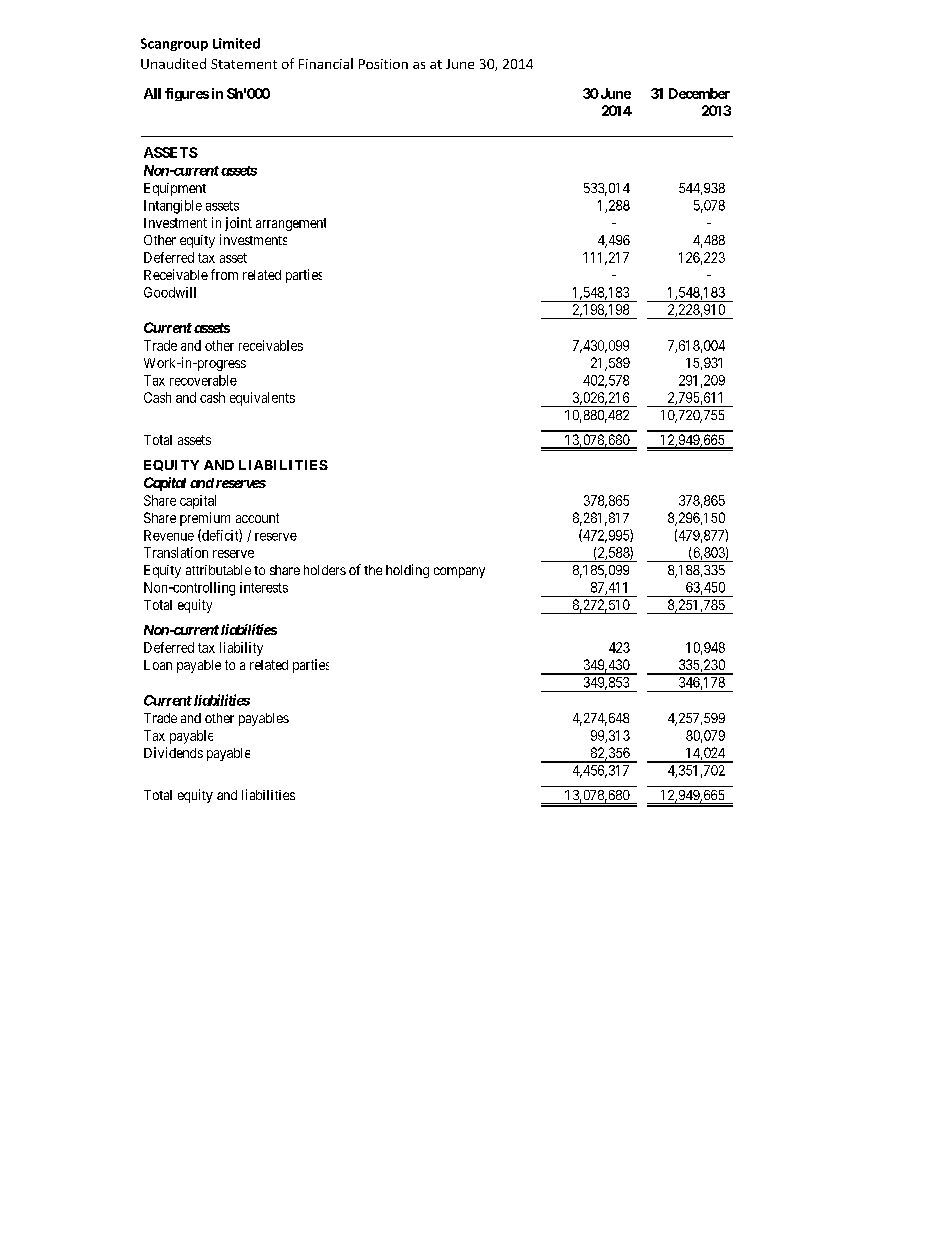  Describe the element at coordinates (218, 570) in the screenshot. I see `attributable` at that location.
